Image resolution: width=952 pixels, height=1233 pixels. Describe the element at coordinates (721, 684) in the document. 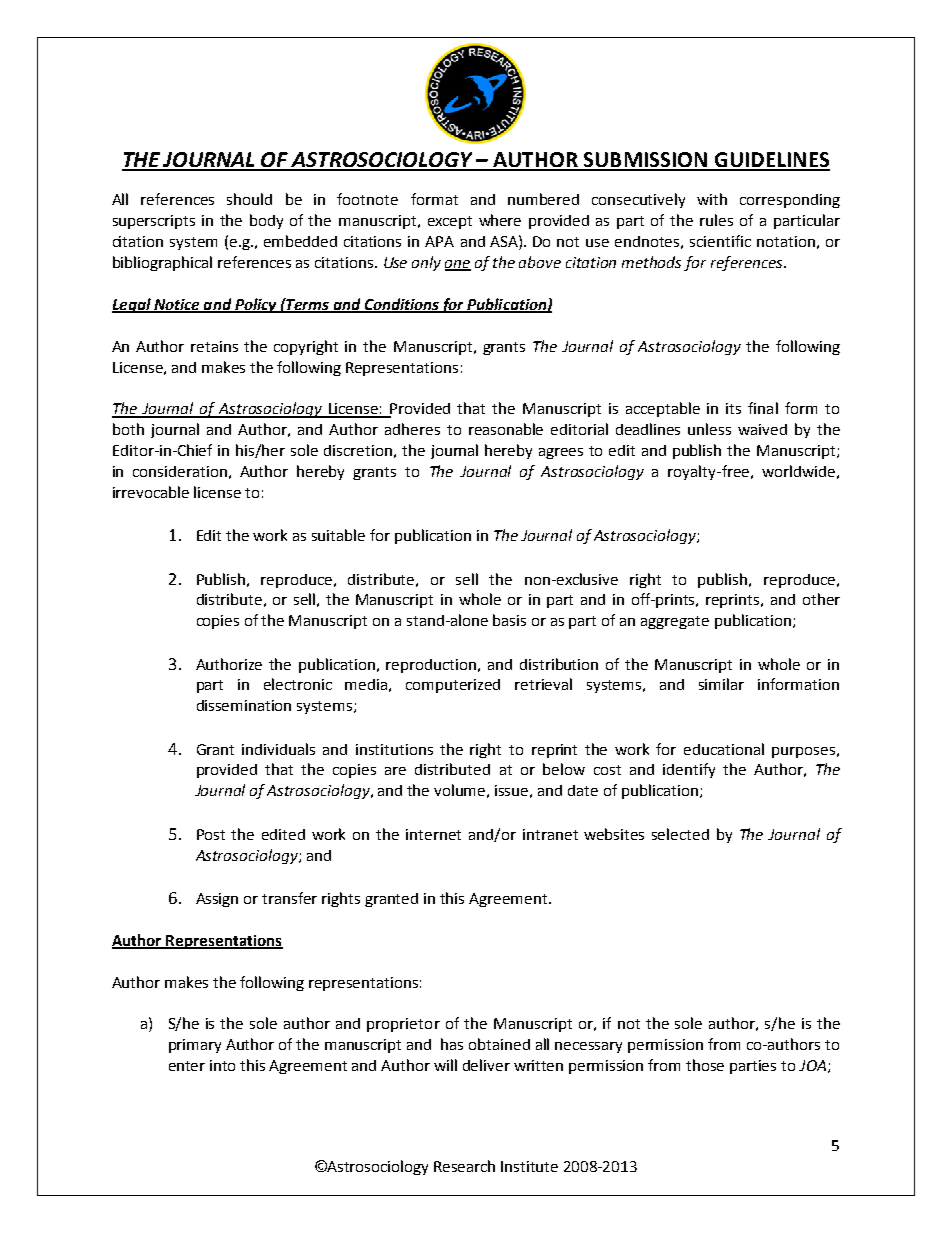

I see `similar` at that location.
